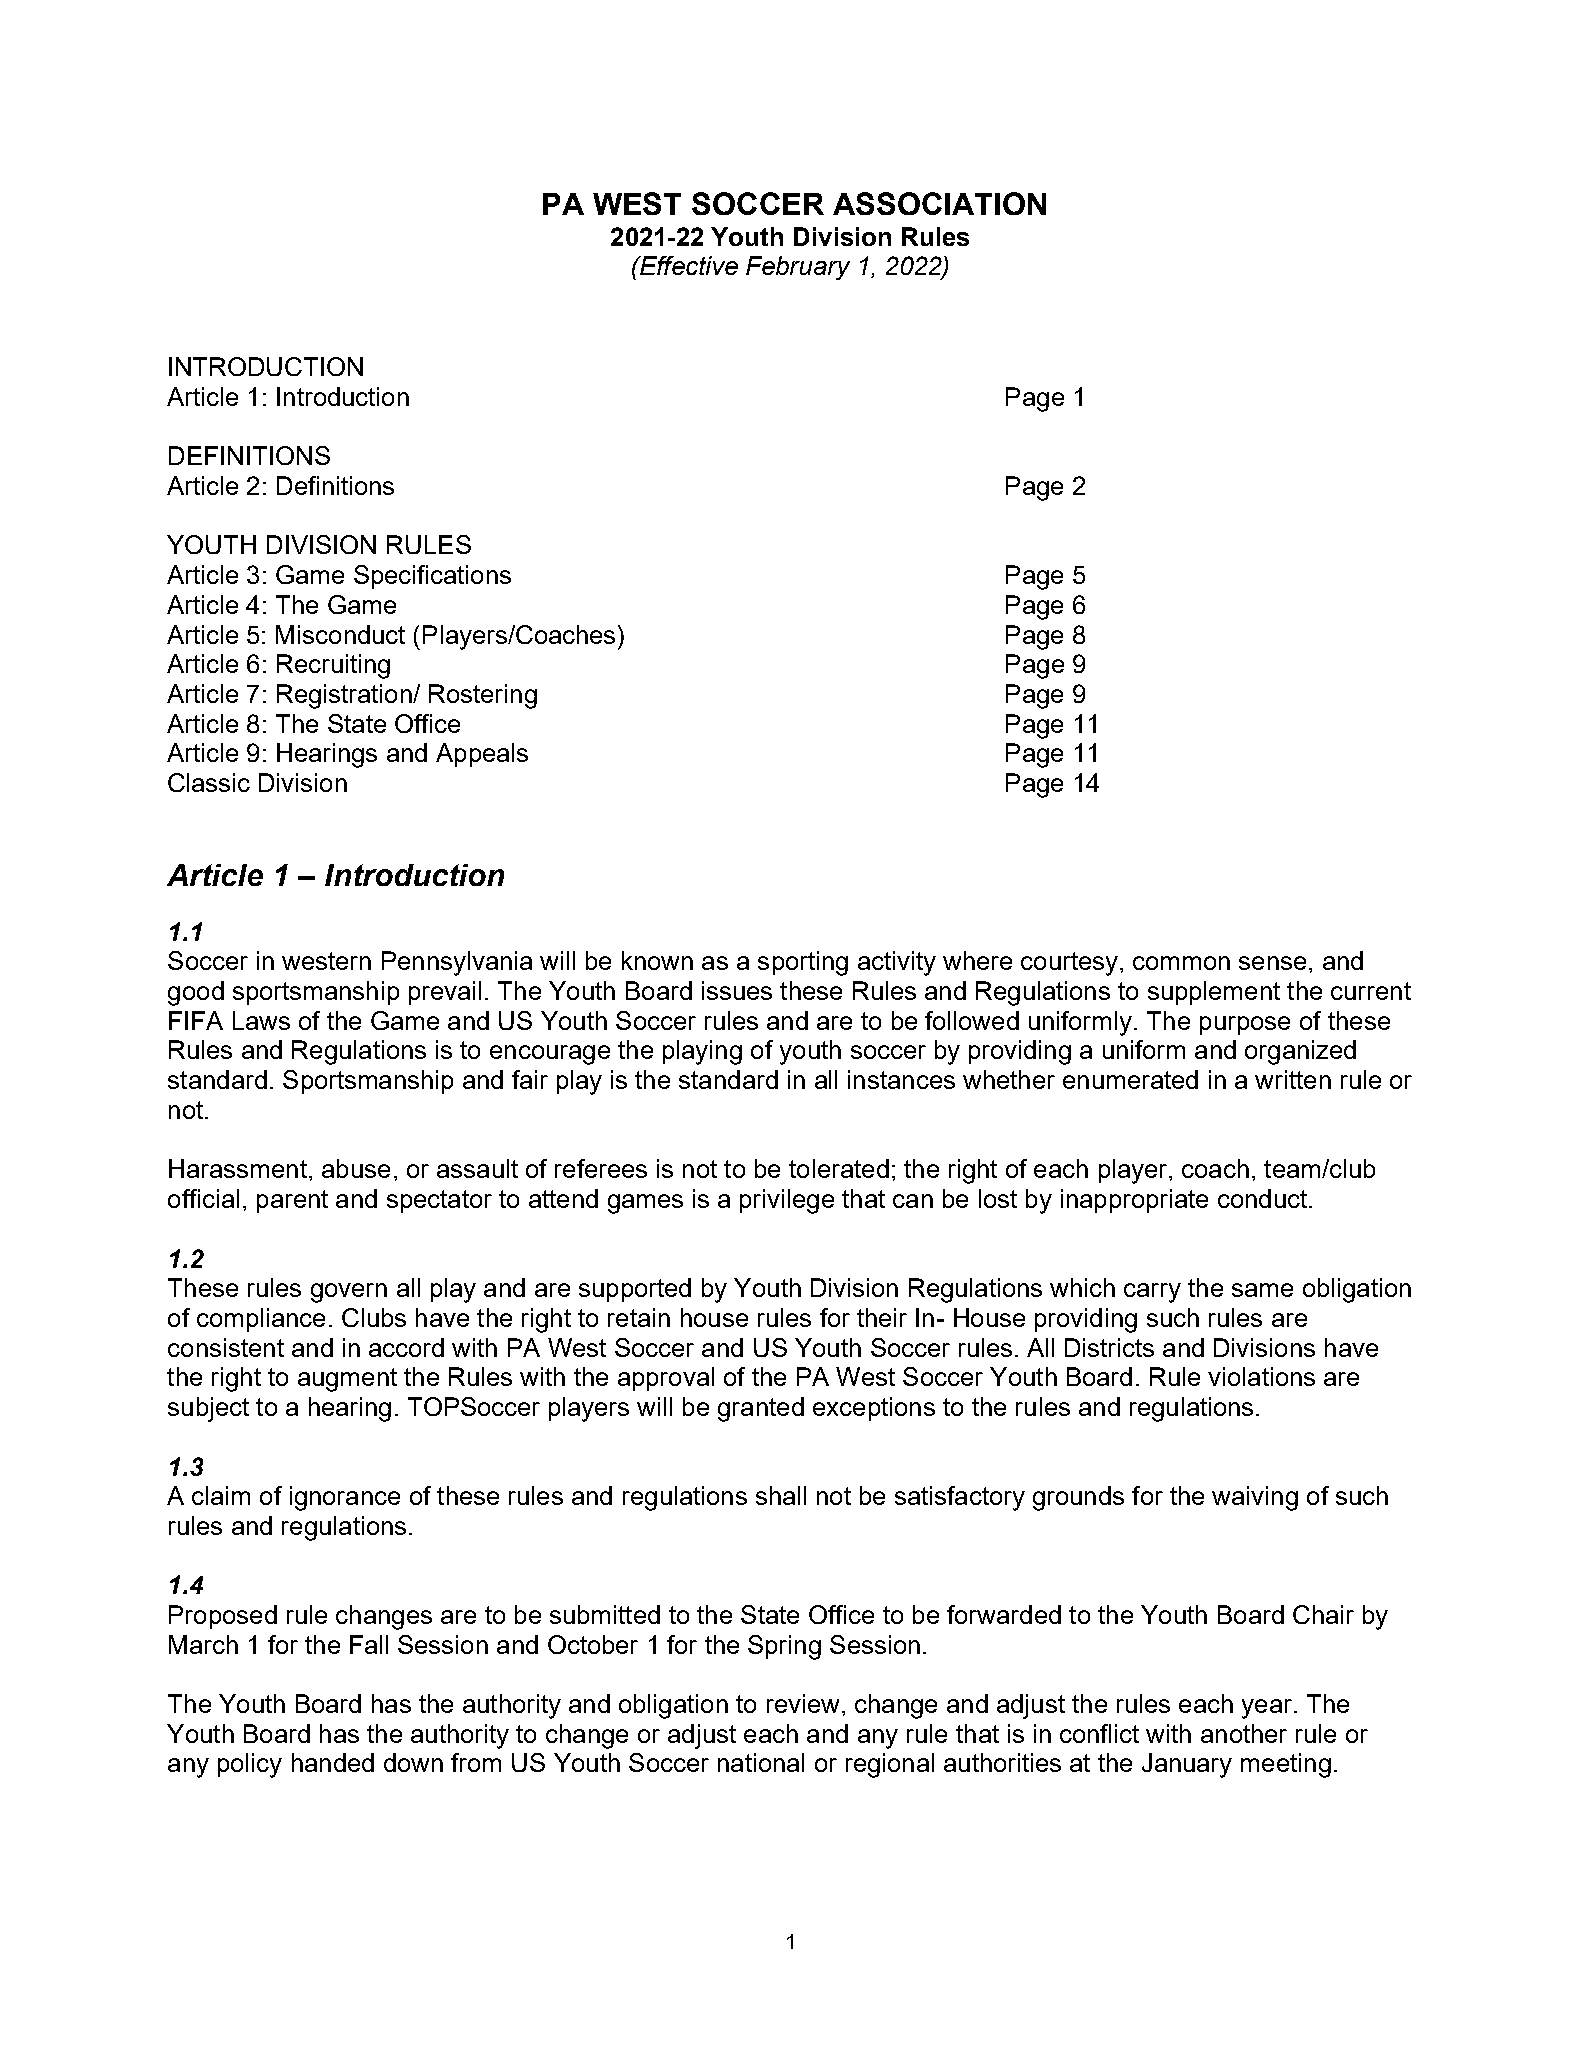  Describe the element at coordinates (803, 1703) in the image. I see `review` at that location.
